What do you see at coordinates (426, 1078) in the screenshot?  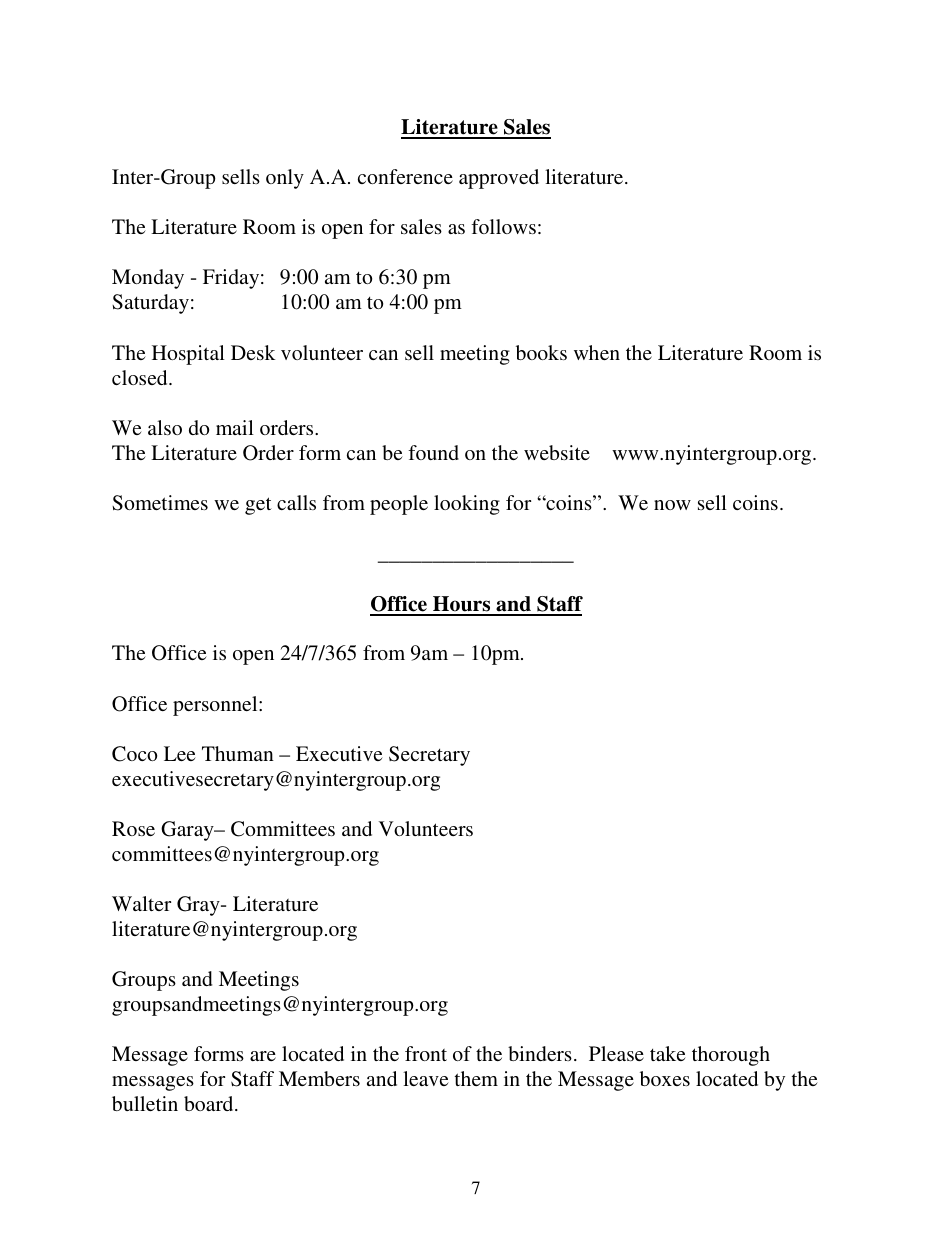 I see `leave` at bounding box center [426, 1078].
